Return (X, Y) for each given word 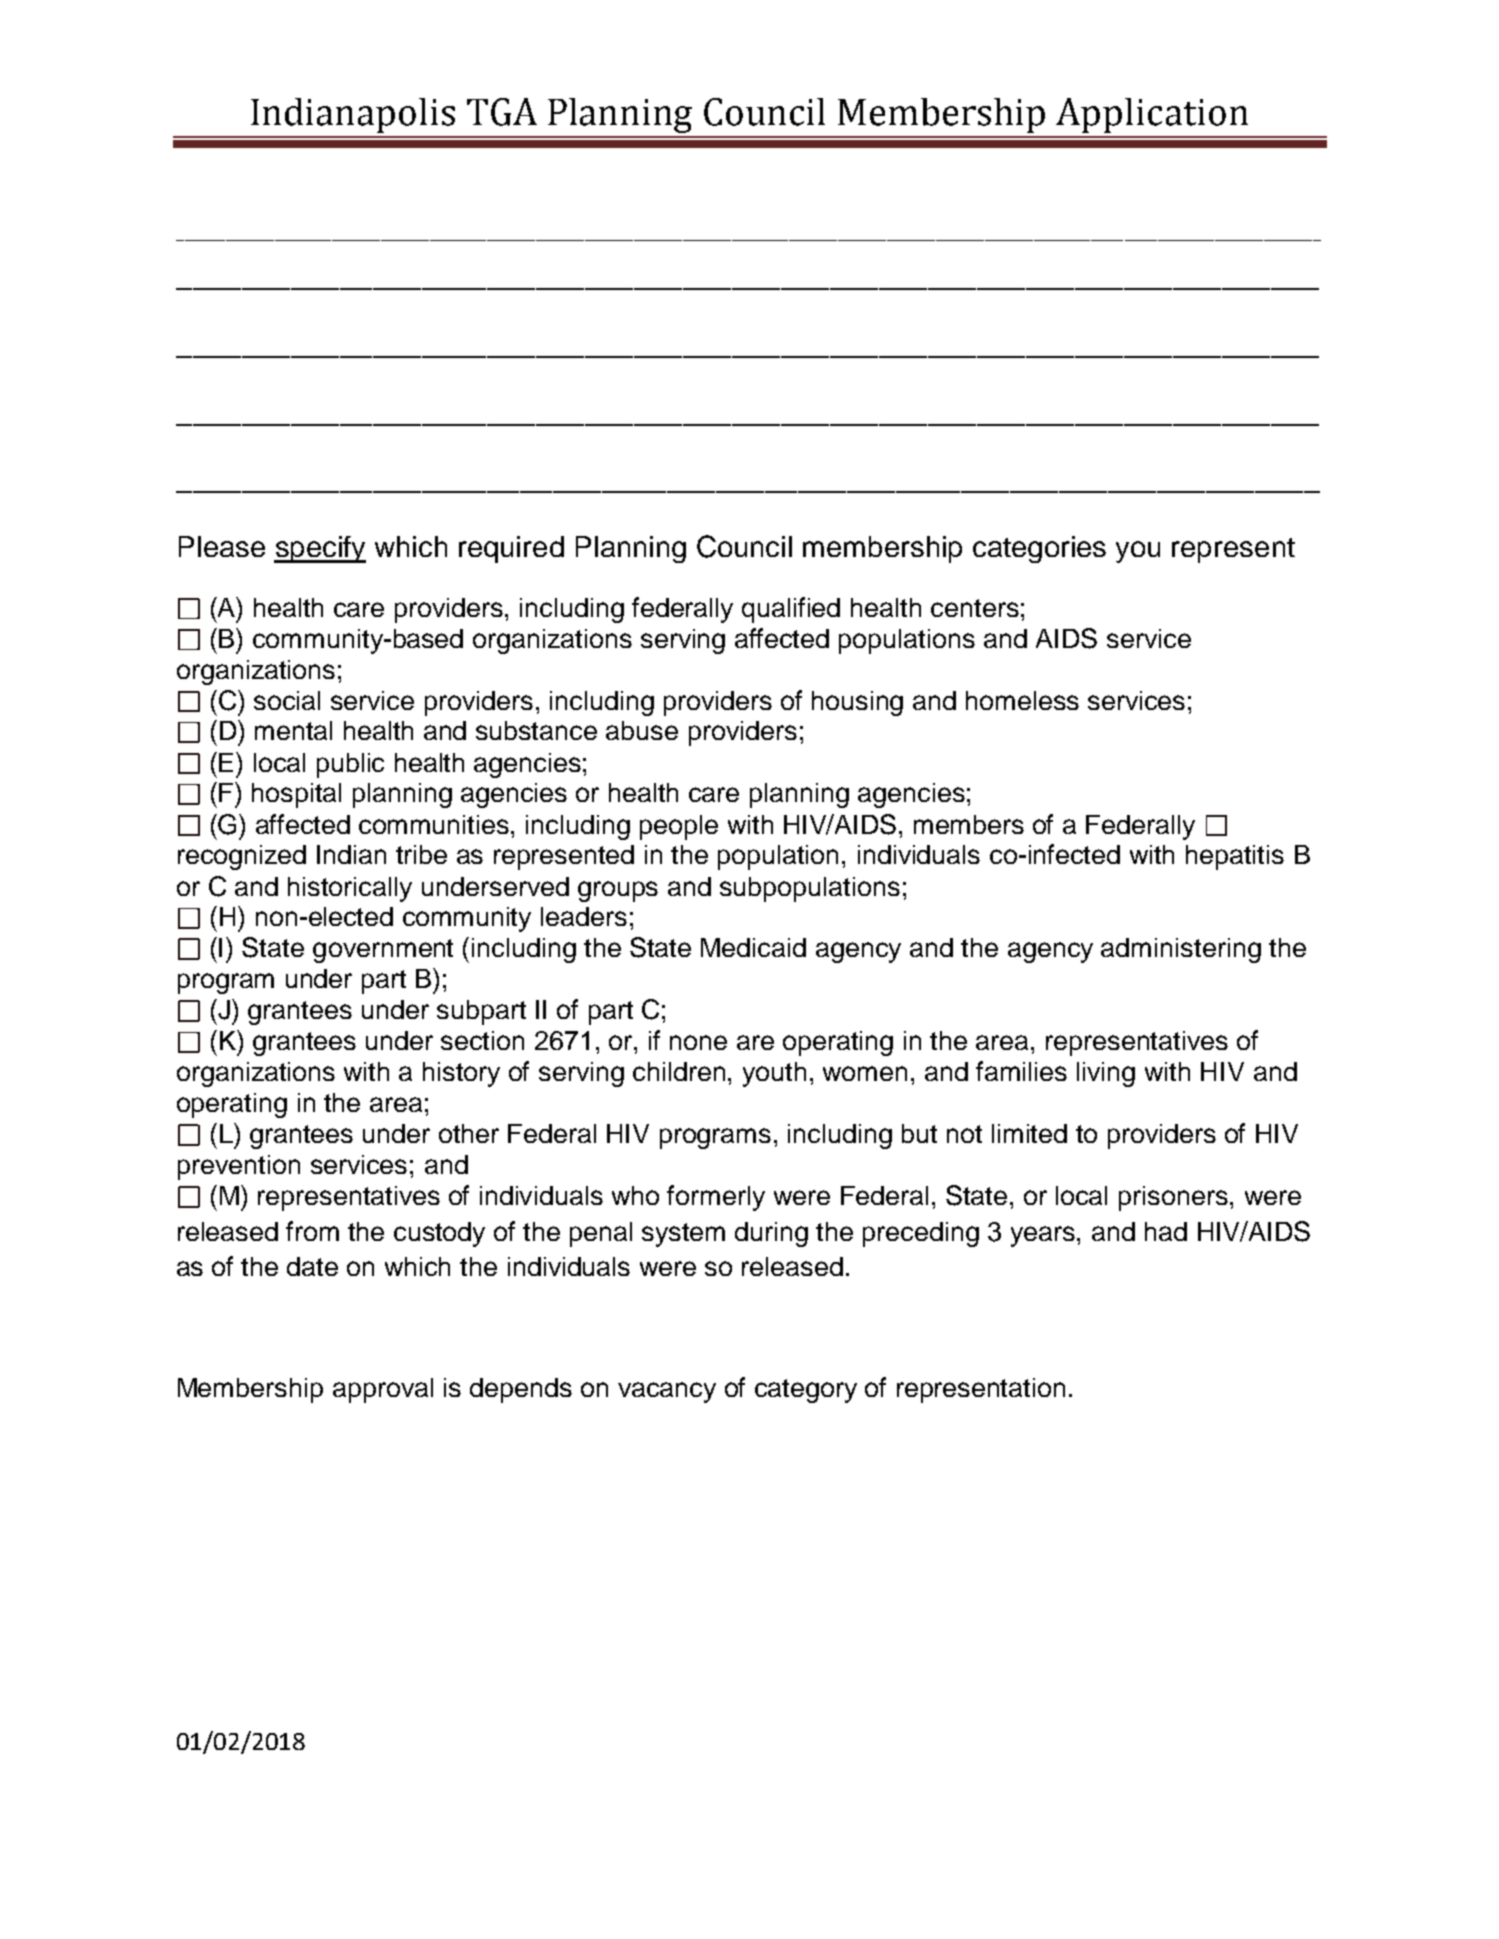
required (511, 549)
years (1044, 1236)
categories (1039, 549)
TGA (502, 112)
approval (383, 1390)
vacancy (667, 1392)
